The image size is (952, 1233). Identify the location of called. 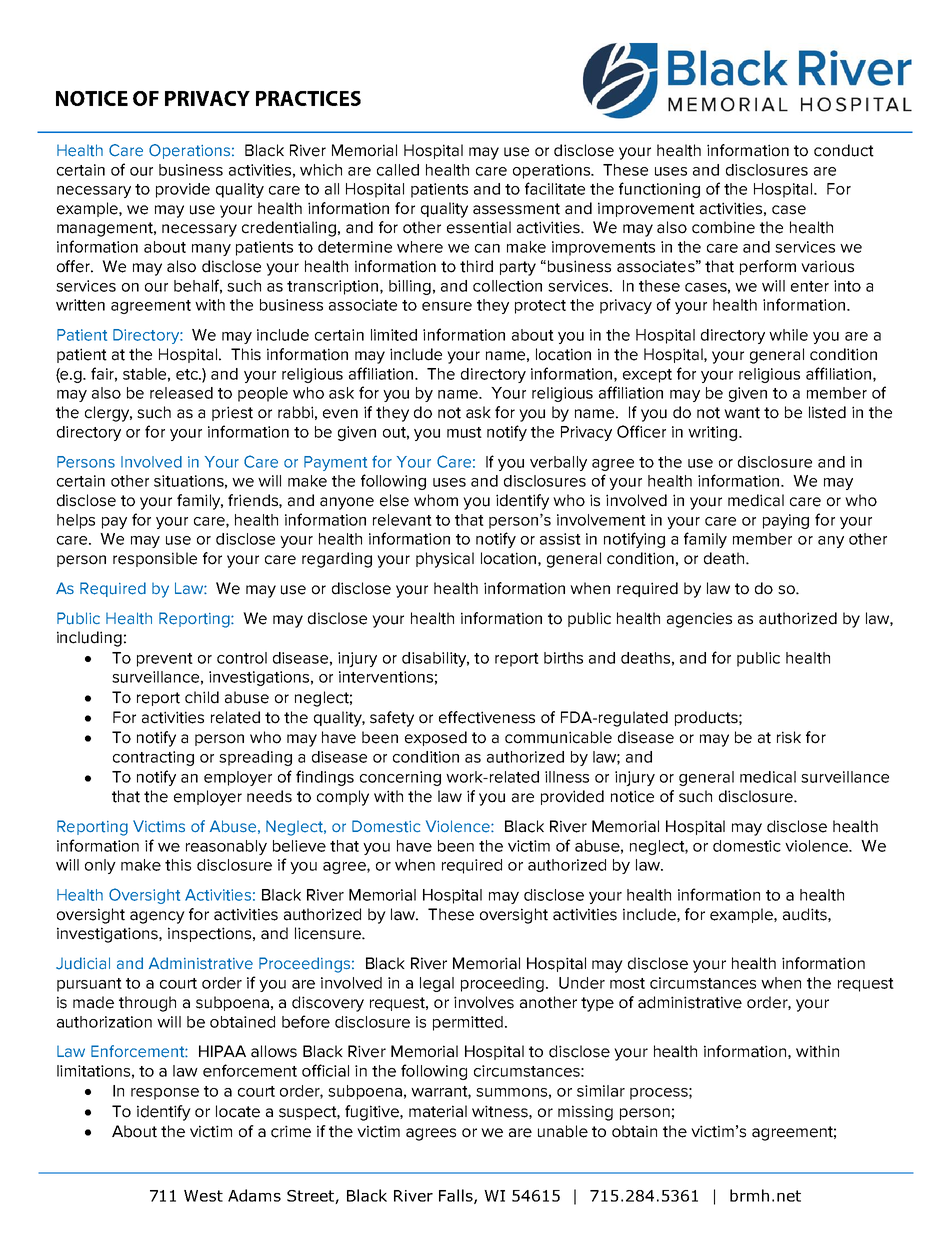
(398, 170).
